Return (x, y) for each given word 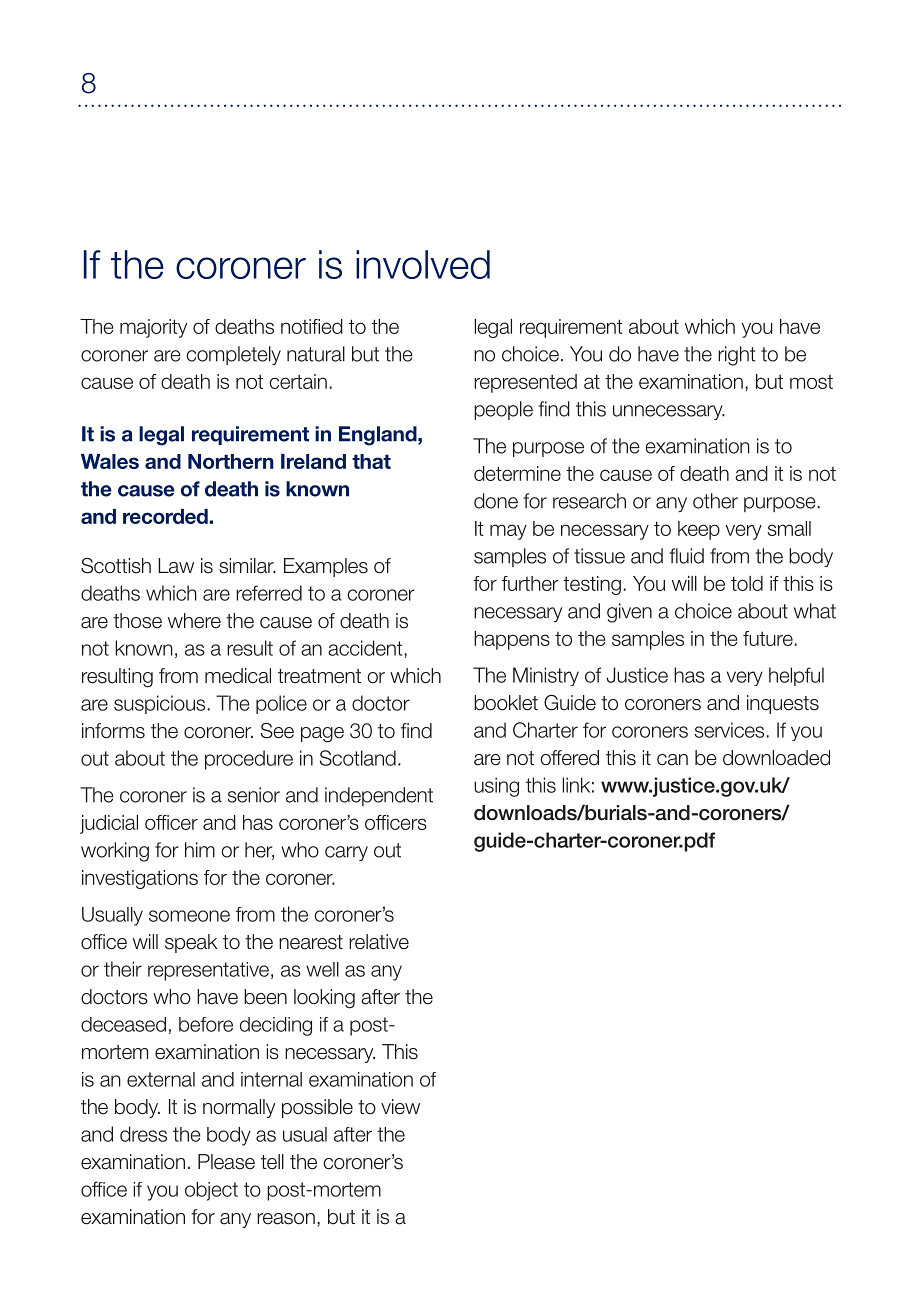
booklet (506, 703)
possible (317, 1108)
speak (191, 943)
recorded (166, 516)
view (400, 1107)
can (672, 760)
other (715, 501)
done (496, 501)
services (729, 730)
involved (423, 264)
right (737, 356)
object (211, 1191)
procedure (249, 760)
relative (379, 942)
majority (153, 328)
